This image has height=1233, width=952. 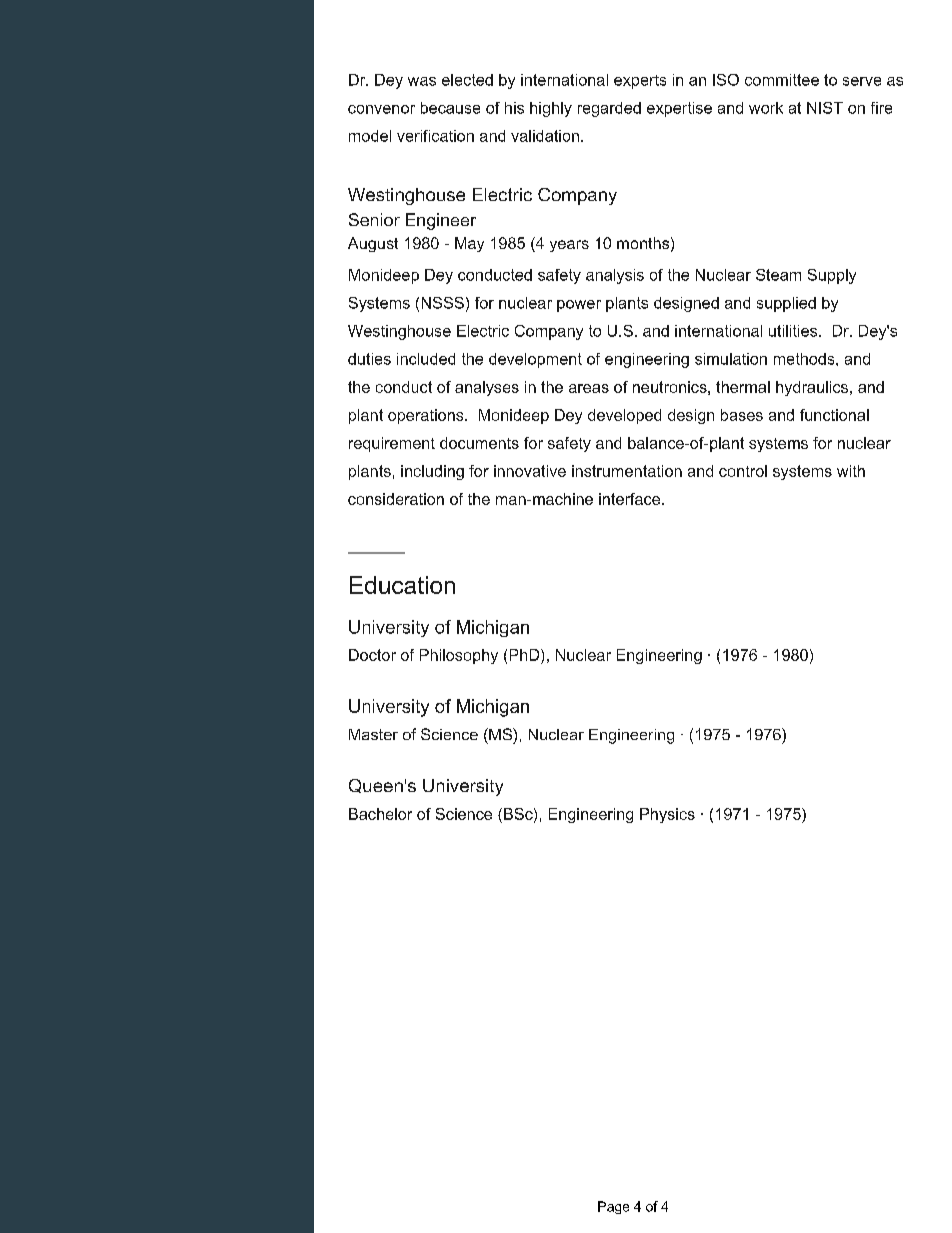 I want to click on regarded, so click(x=609, y=109).
